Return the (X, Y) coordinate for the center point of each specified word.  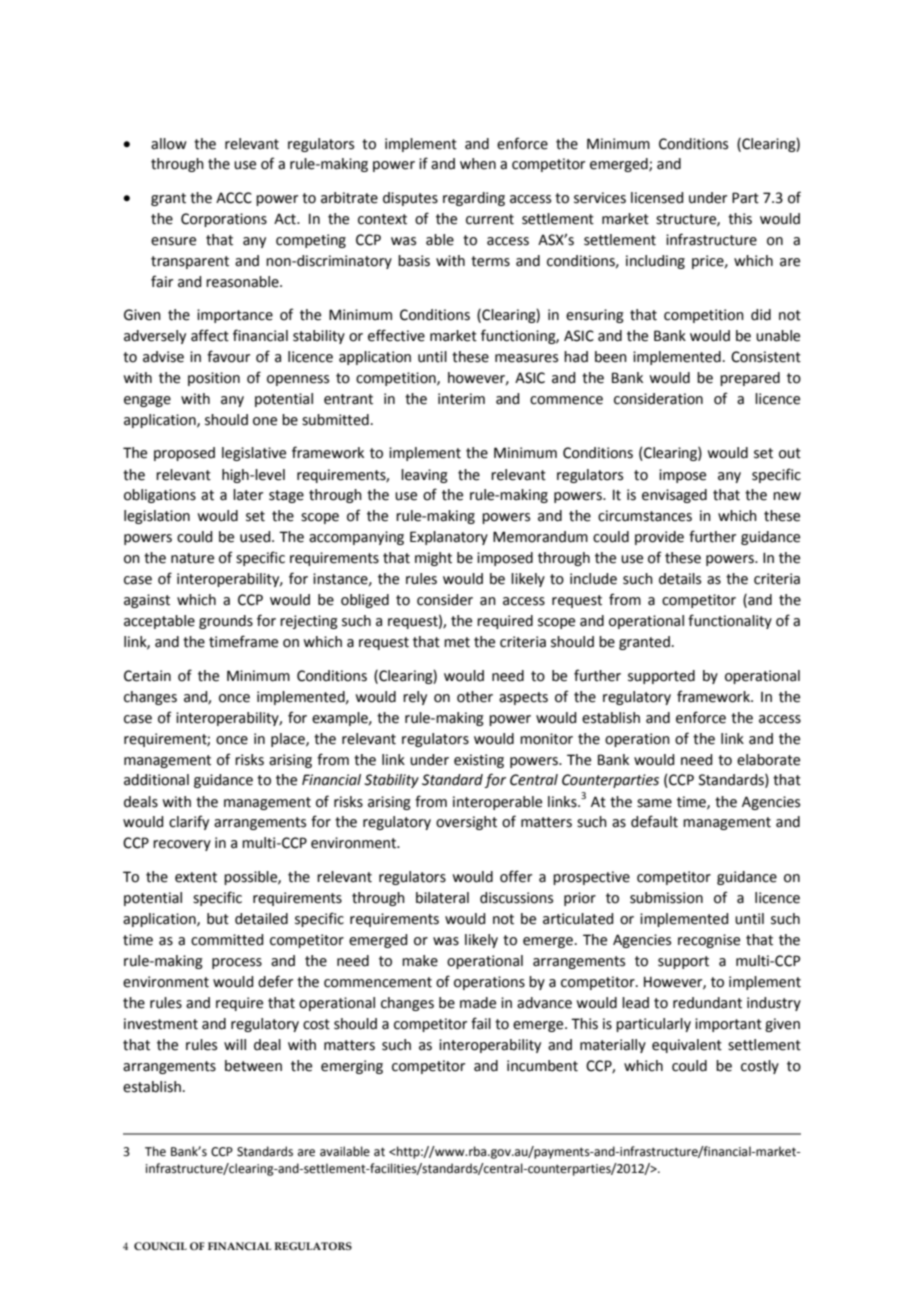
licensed (657, 198)
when (478, 164)
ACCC (234, 198)
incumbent (542, 1066)
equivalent (687, 1046)
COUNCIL (160, 1246)
